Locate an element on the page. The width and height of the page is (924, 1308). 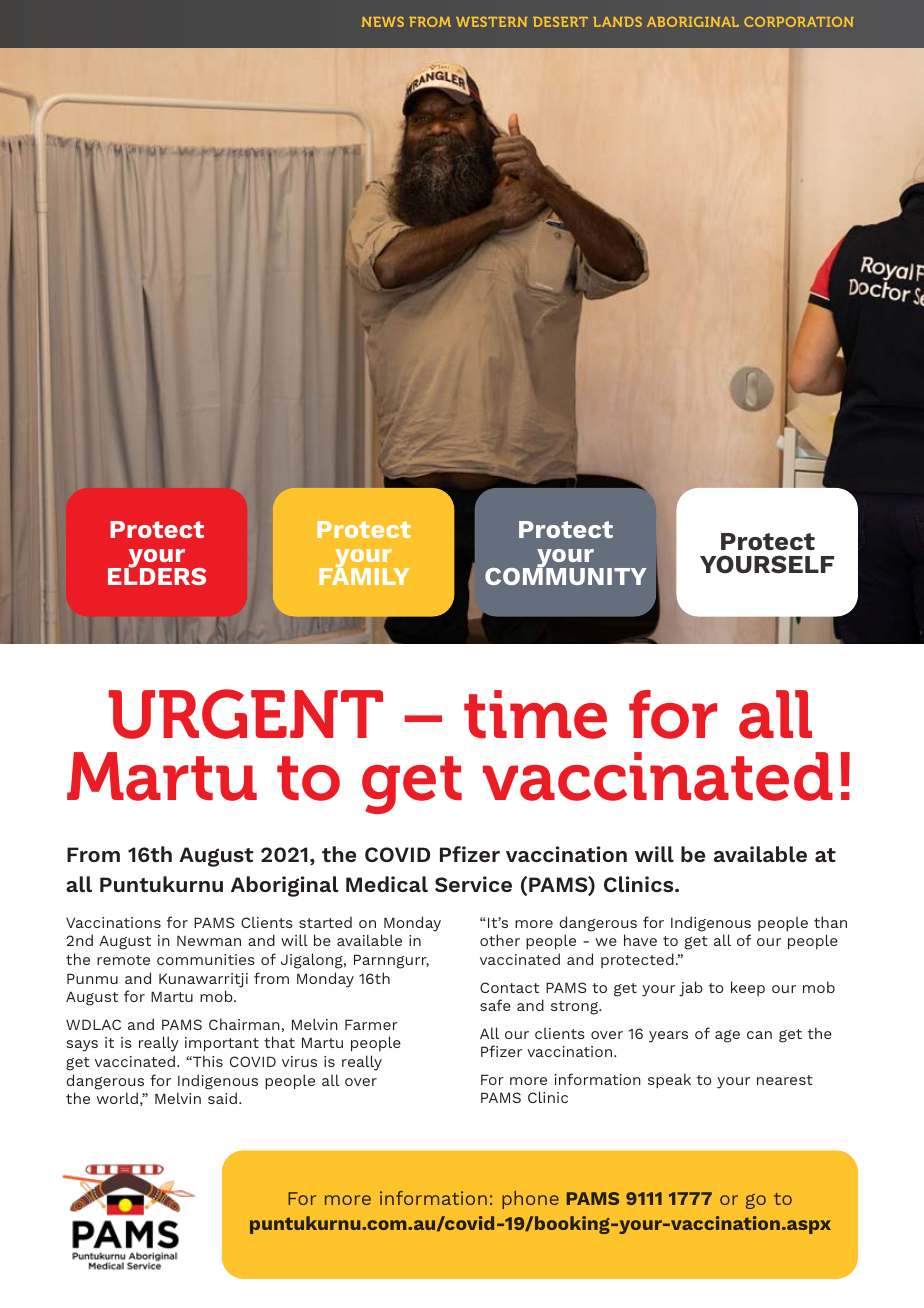
phone is located at coordinates (530, 1200).
